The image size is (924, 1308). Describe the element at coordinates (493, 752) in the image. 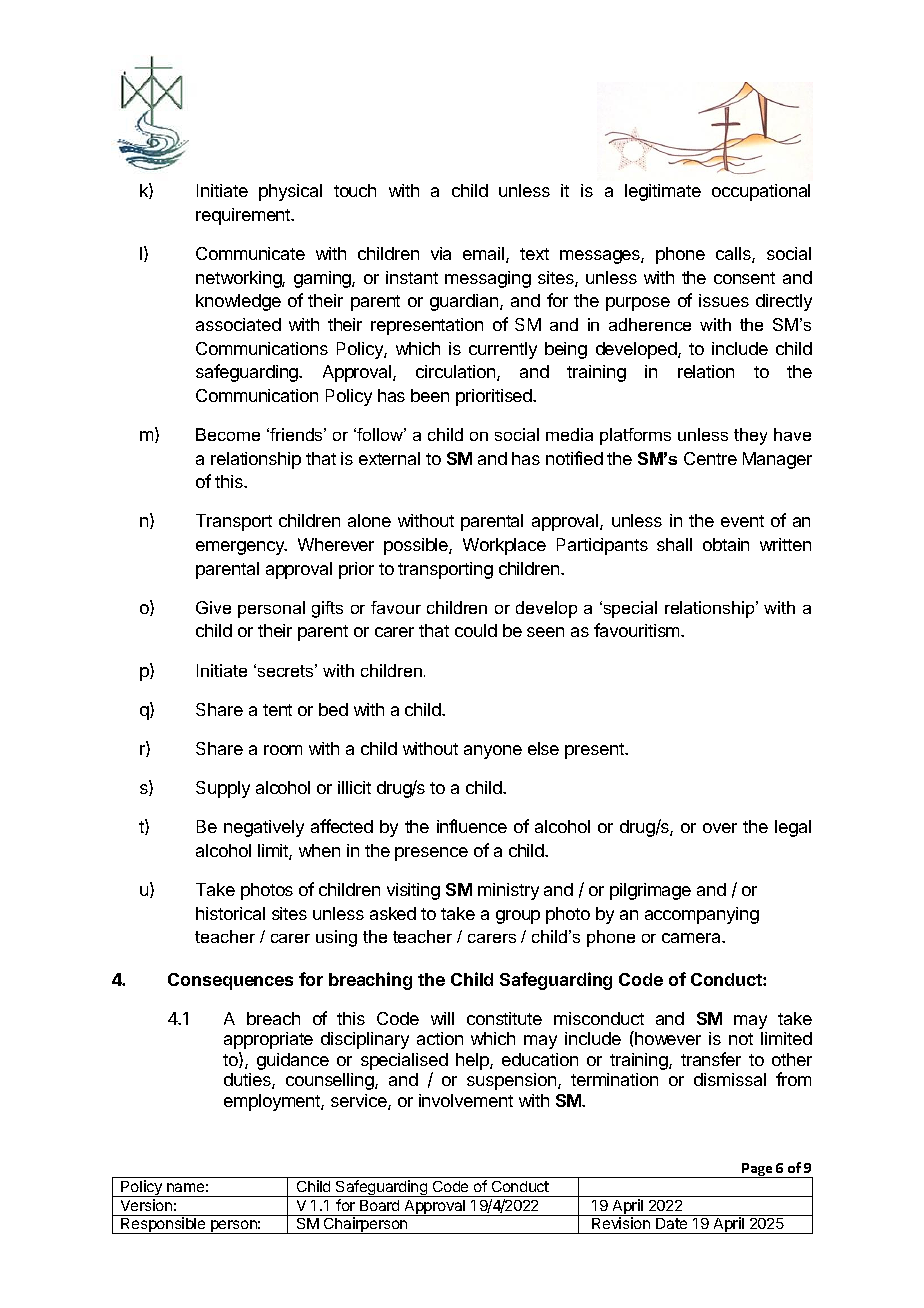

I see `anyone` at that location.
